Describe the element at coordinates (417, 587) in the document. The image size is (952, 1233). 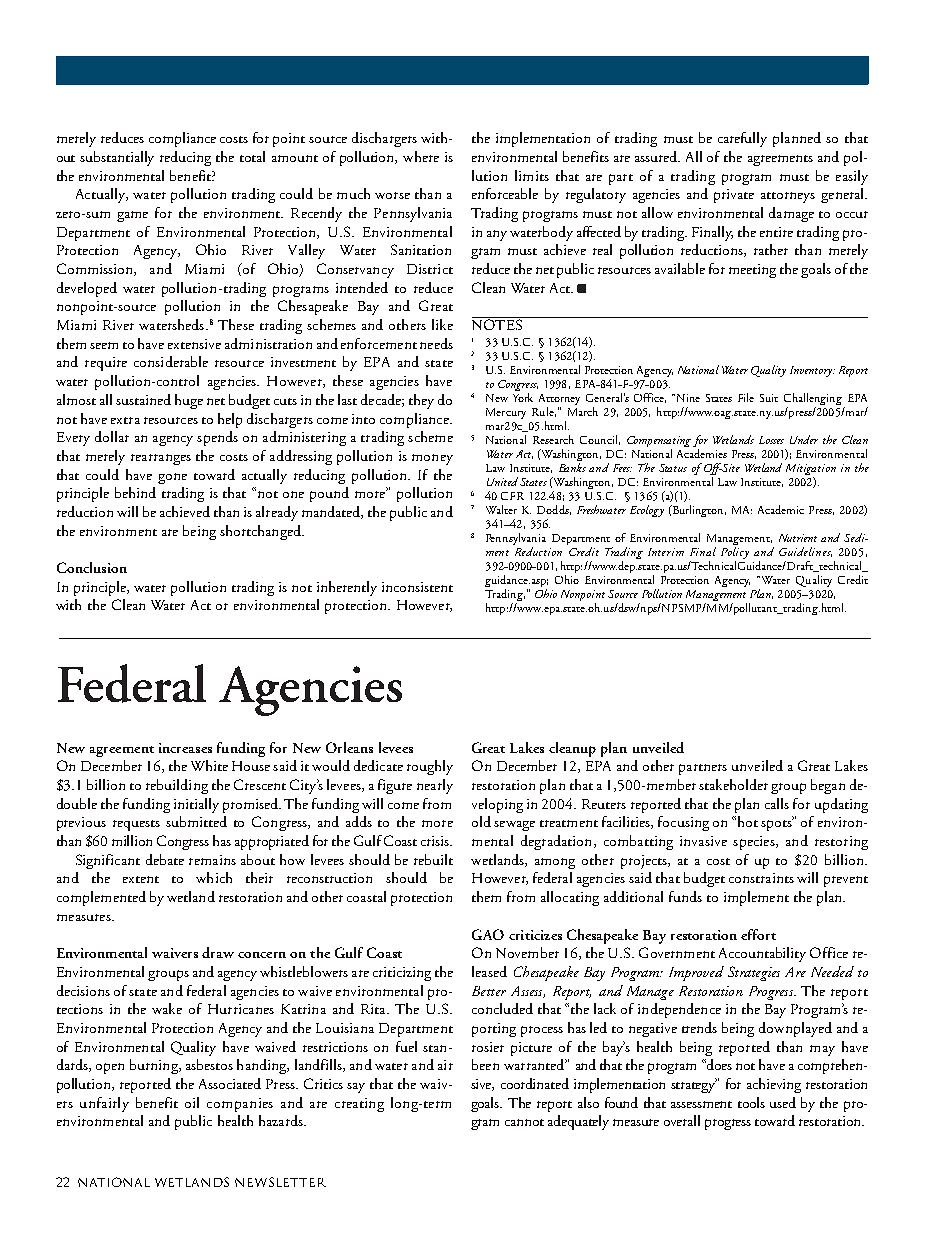
I see `inconsistent` at that location.
